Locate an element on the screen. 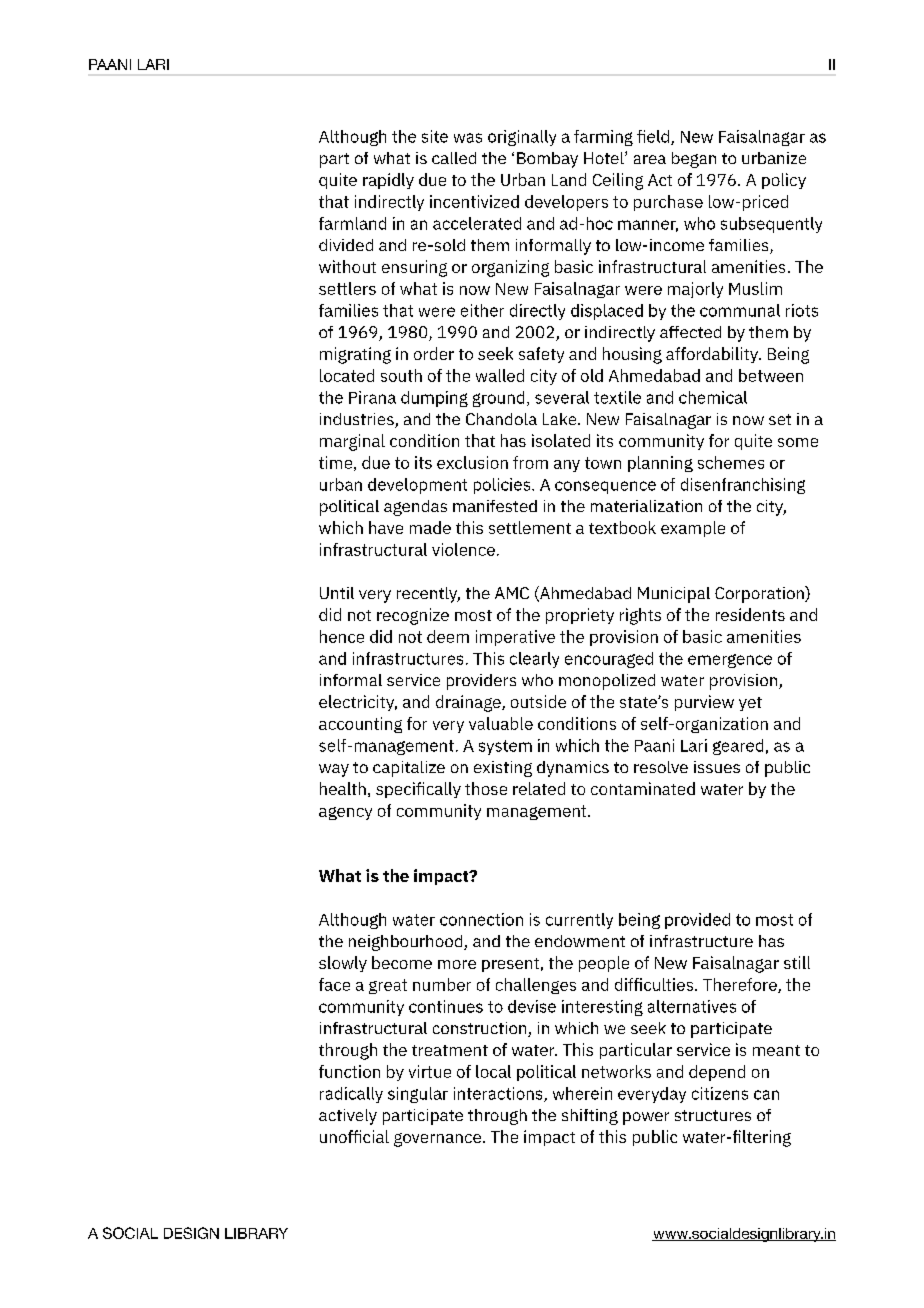  wherein is located at coordinates (582, 1093).
